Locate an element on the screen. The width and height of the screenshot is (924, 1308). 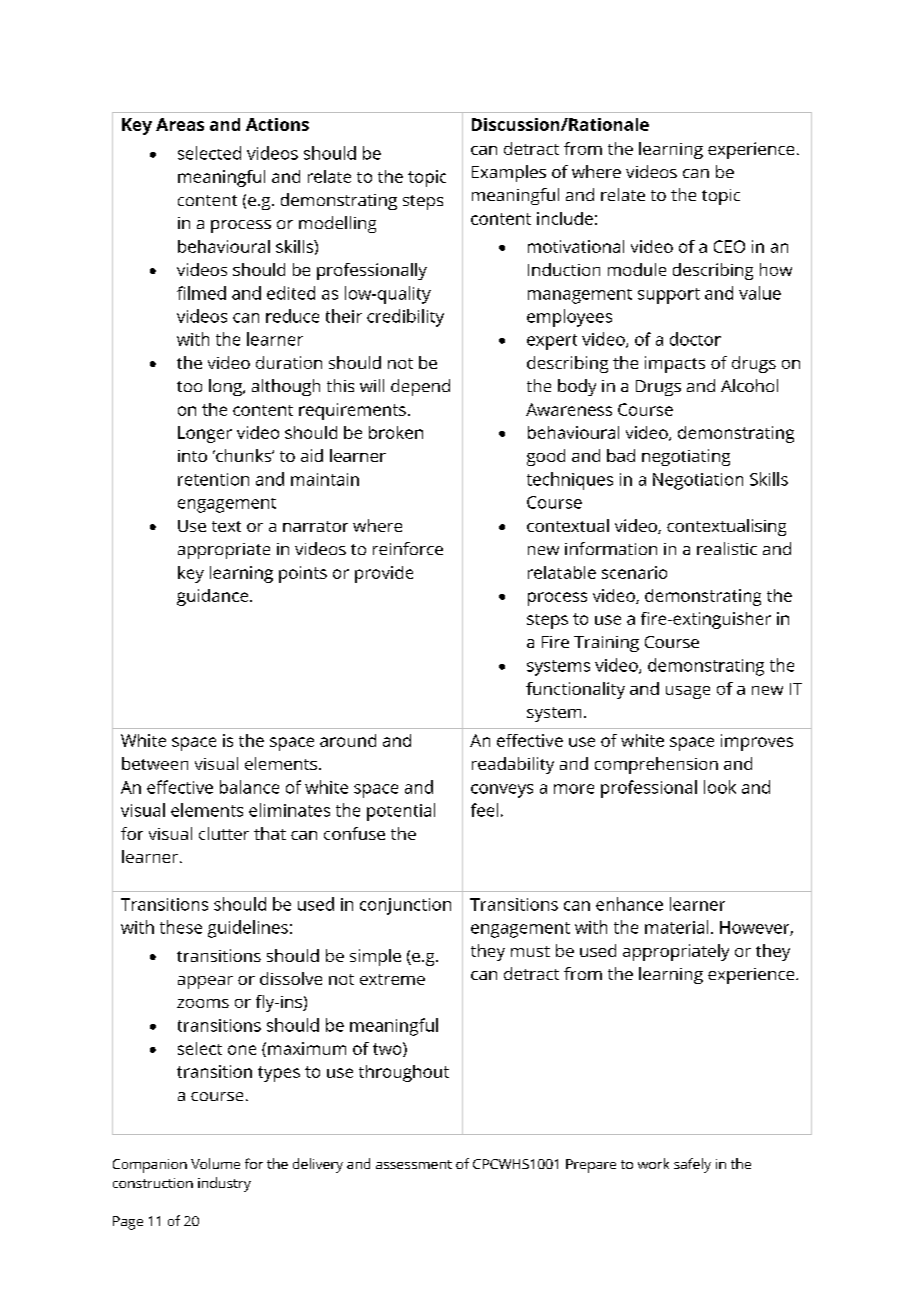
Examples is located at coordinates (509, 173).
